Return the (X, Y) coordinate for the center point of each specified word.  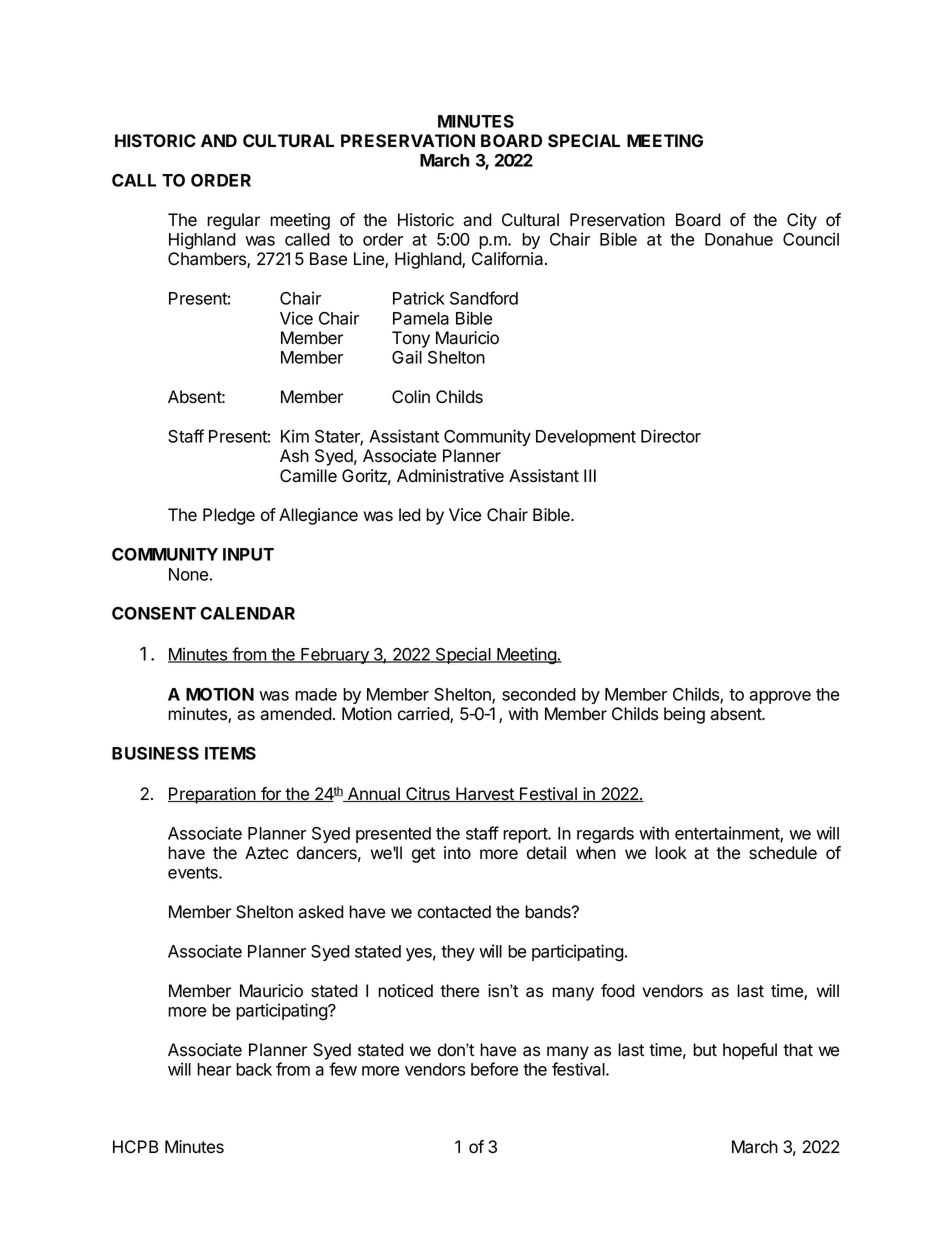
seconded (539, 694)
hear (214, 1069)
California (509, 259)
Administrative (450, 476)
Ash (294, 456)
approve (780, 697)
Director (671, 436)
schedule (783, 853)
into (457, 853)
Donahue (739, 239)
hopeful (750, 1051)
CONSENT (154, 613)
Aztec (266, 853)
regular (233, 221)
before (494, 1069)
